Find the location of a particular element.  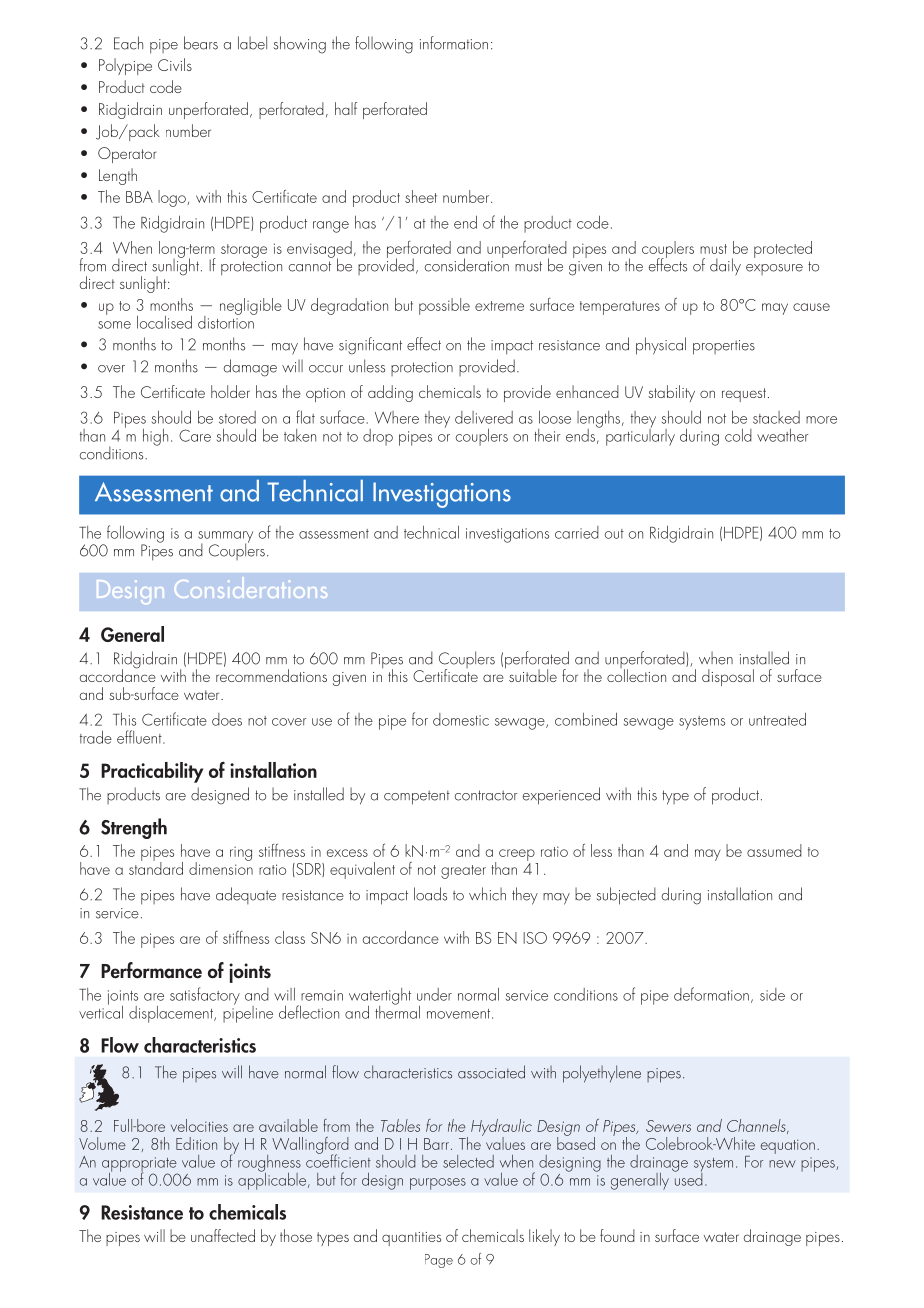

used is located at coordinates (688, 1178).
